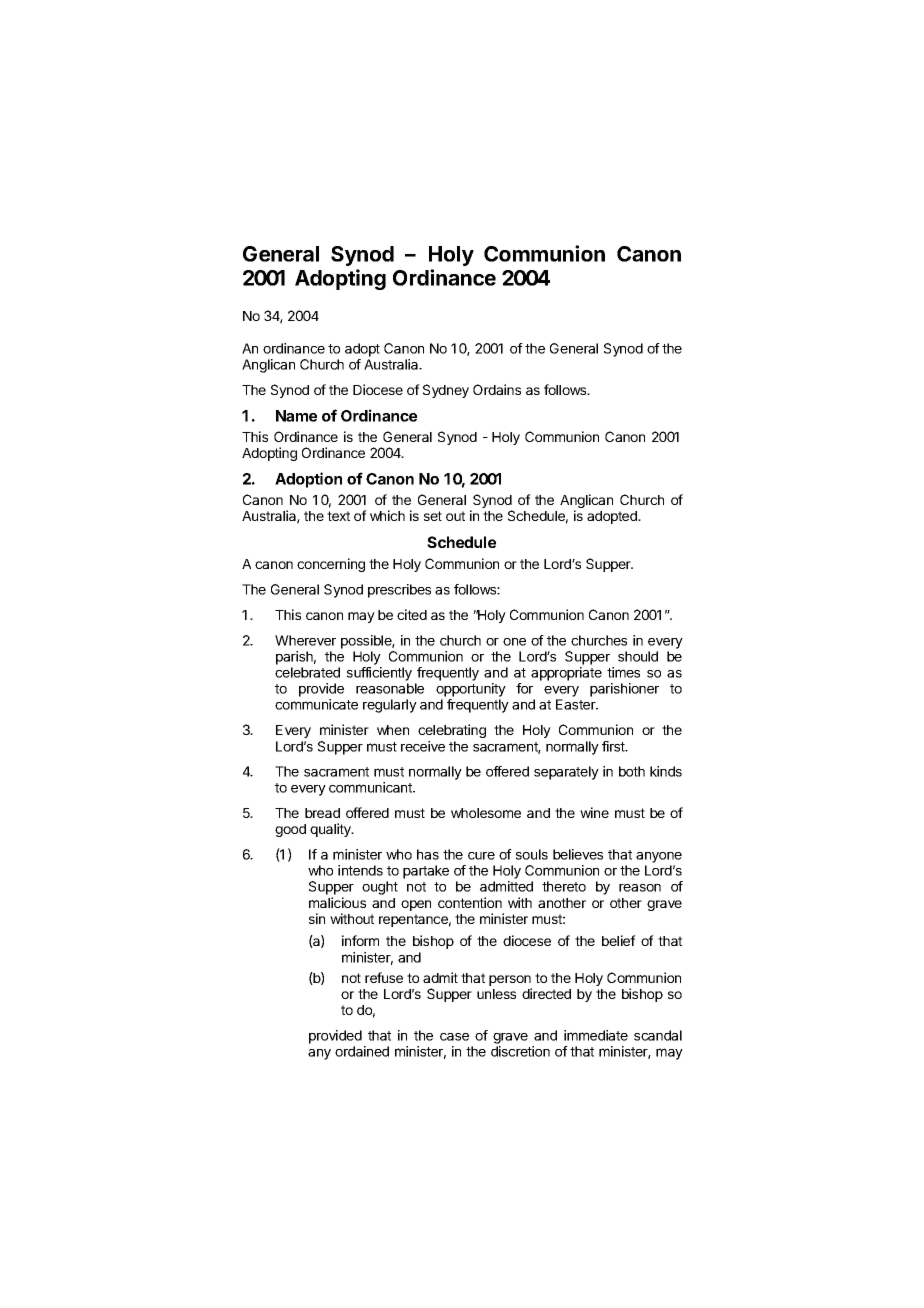  I want to click on case, so click(454, 1037).
